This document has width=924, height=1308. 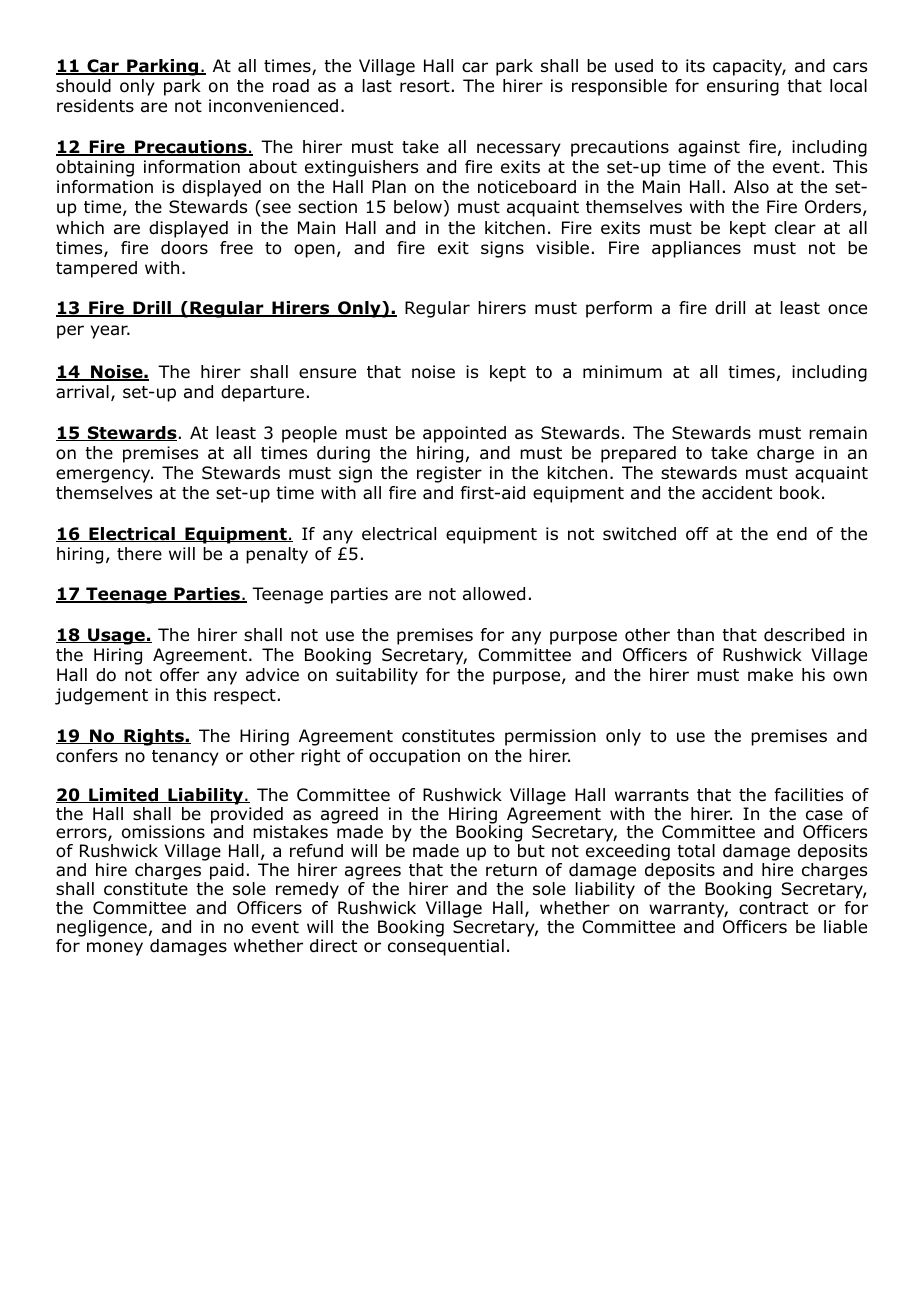 I want to click on there, so click(x=139, y=554).
